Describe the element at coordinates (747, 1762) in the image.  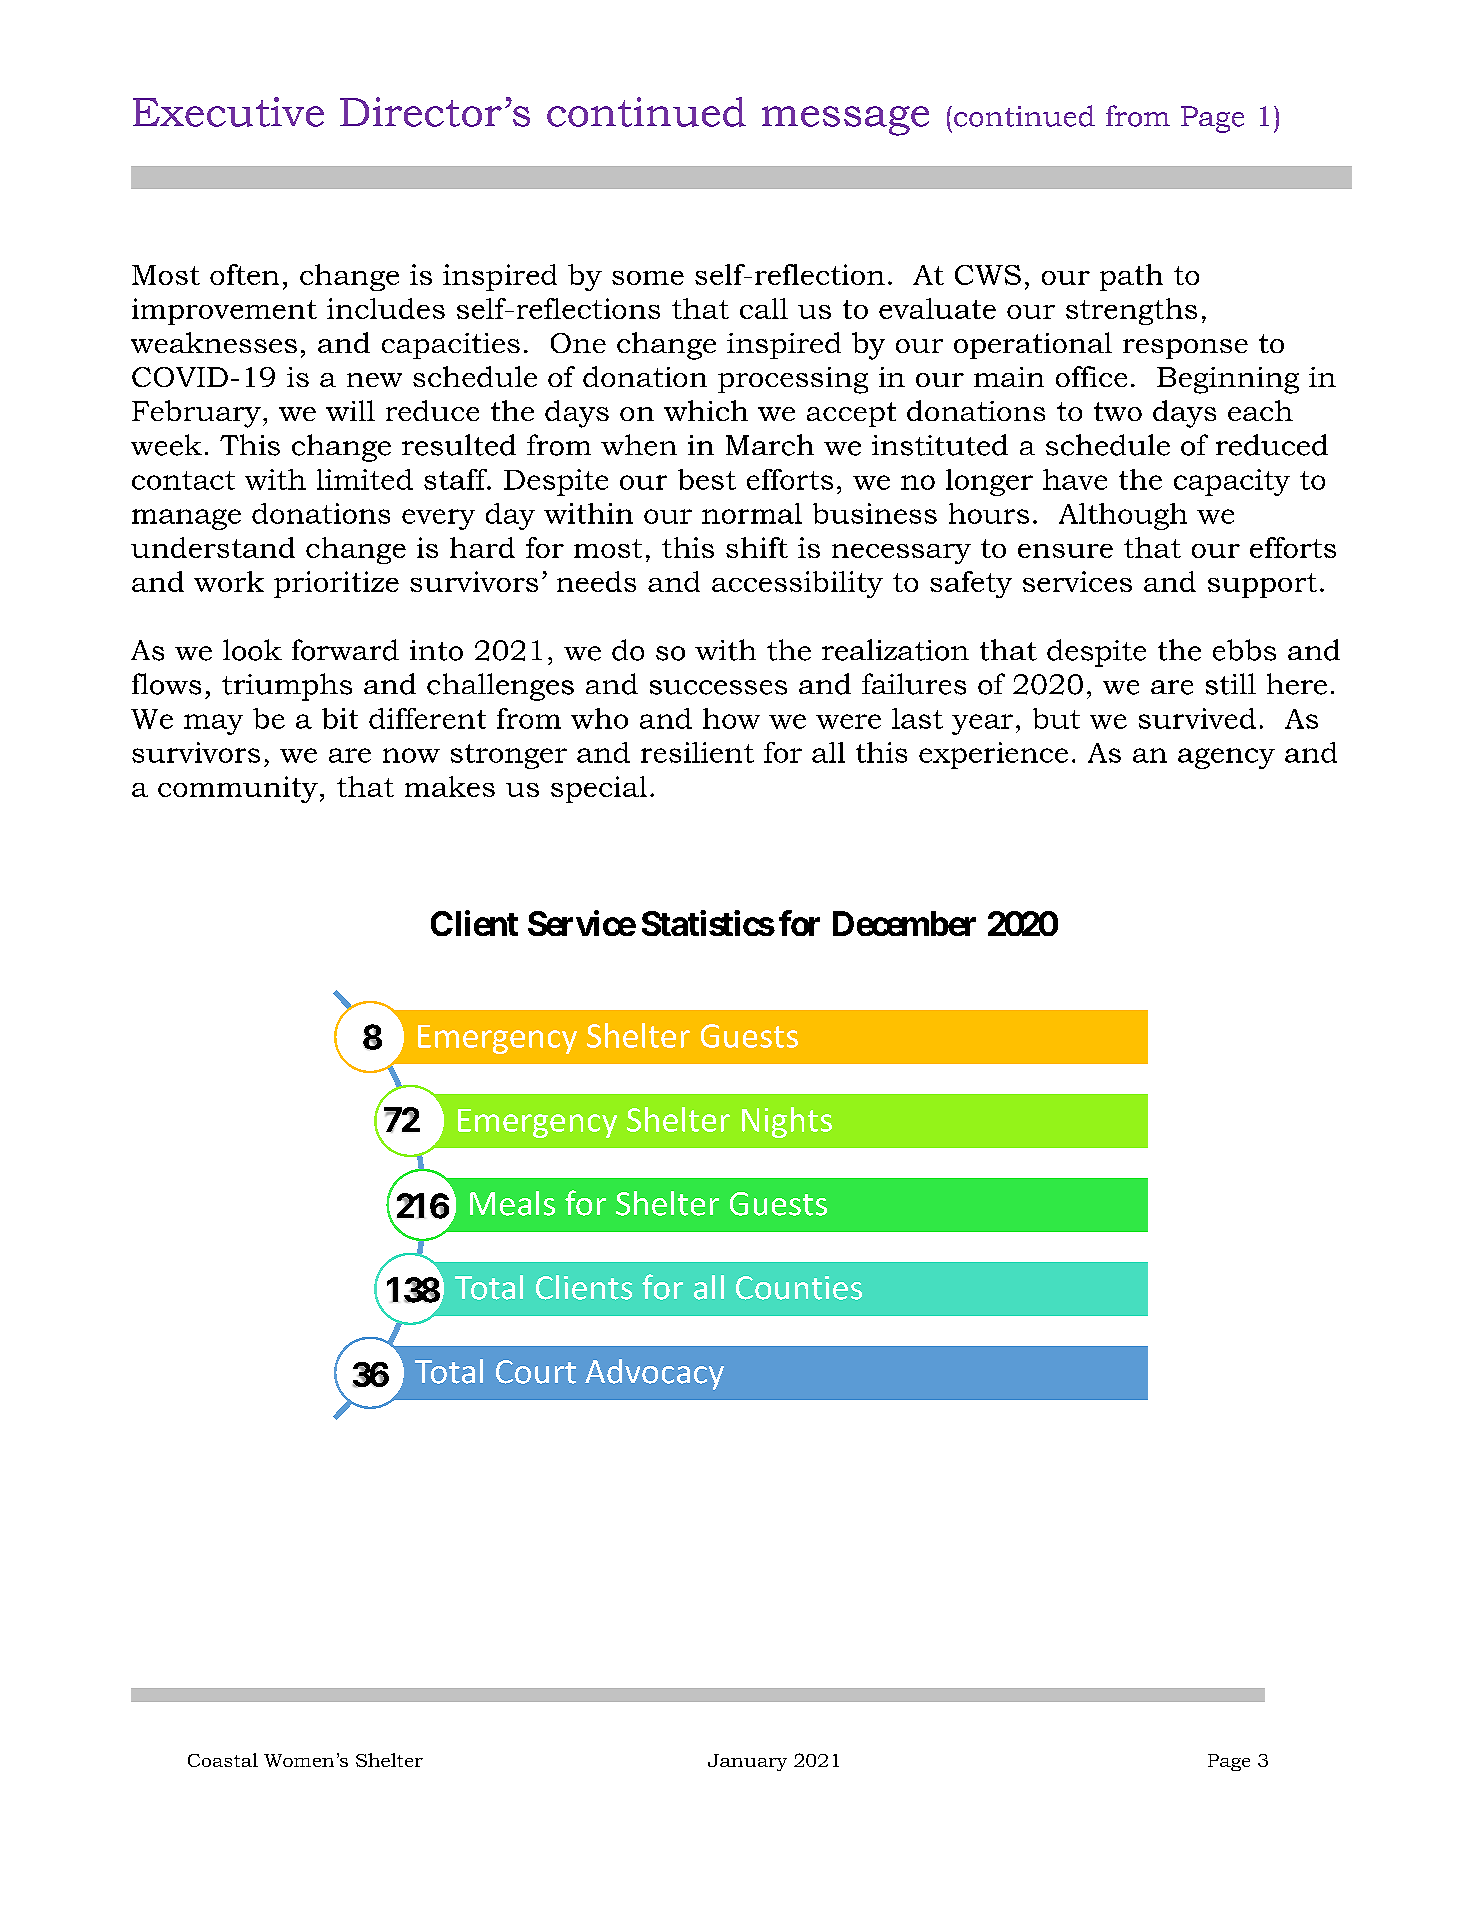
I see `January` at that location.
